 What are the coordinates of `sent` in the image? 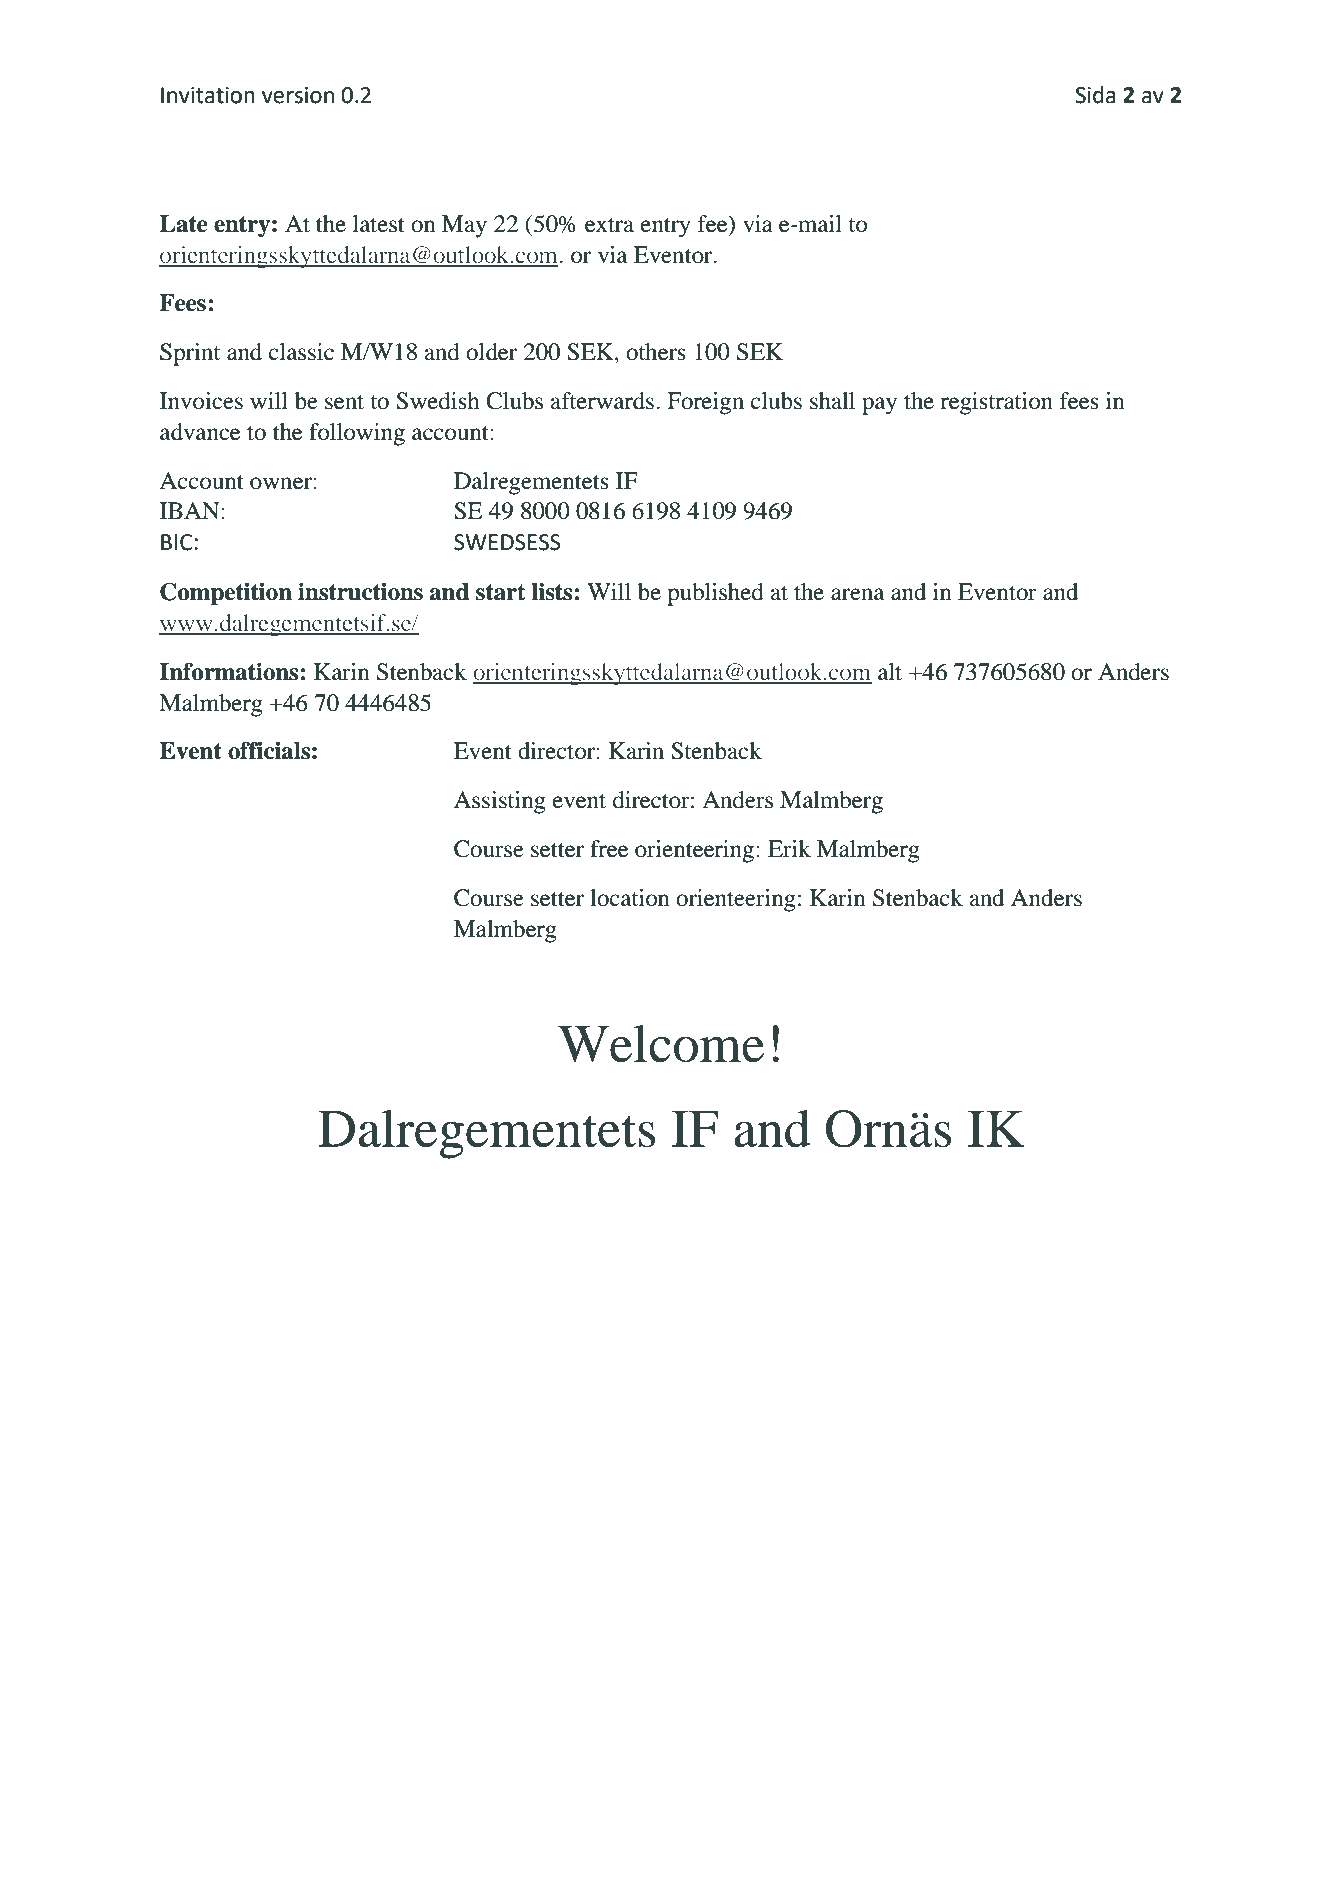 It's located at (344, 402).
